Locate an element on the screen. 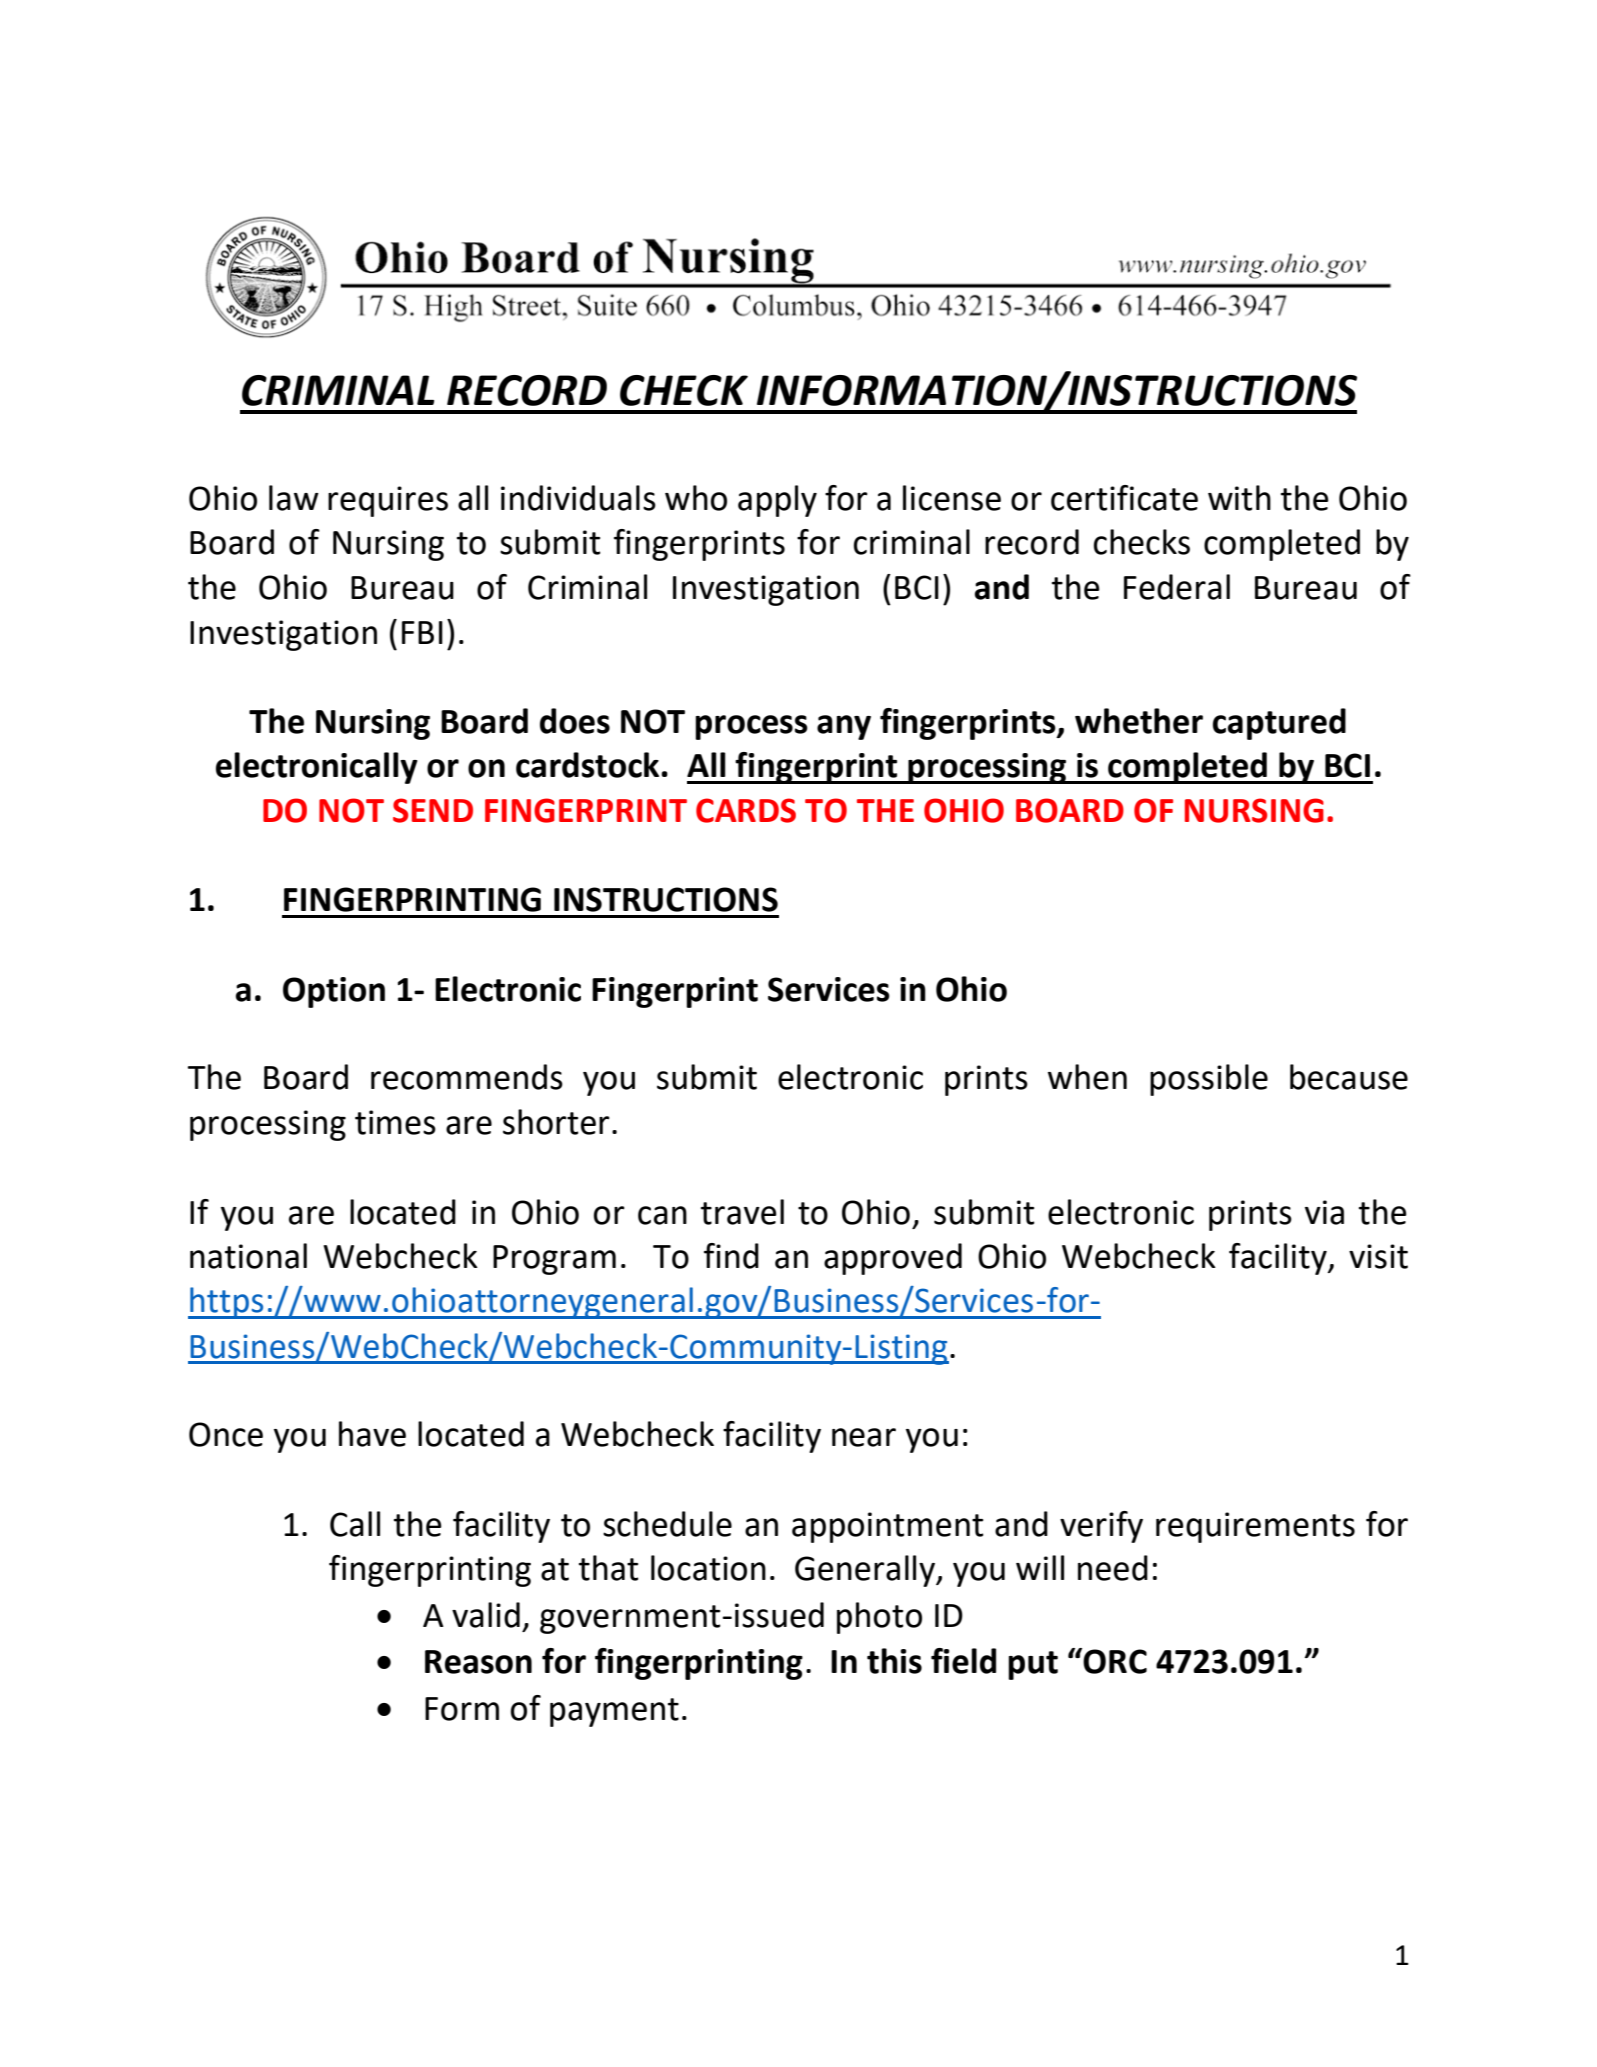  travel is located at coordinates (742, 1212).
